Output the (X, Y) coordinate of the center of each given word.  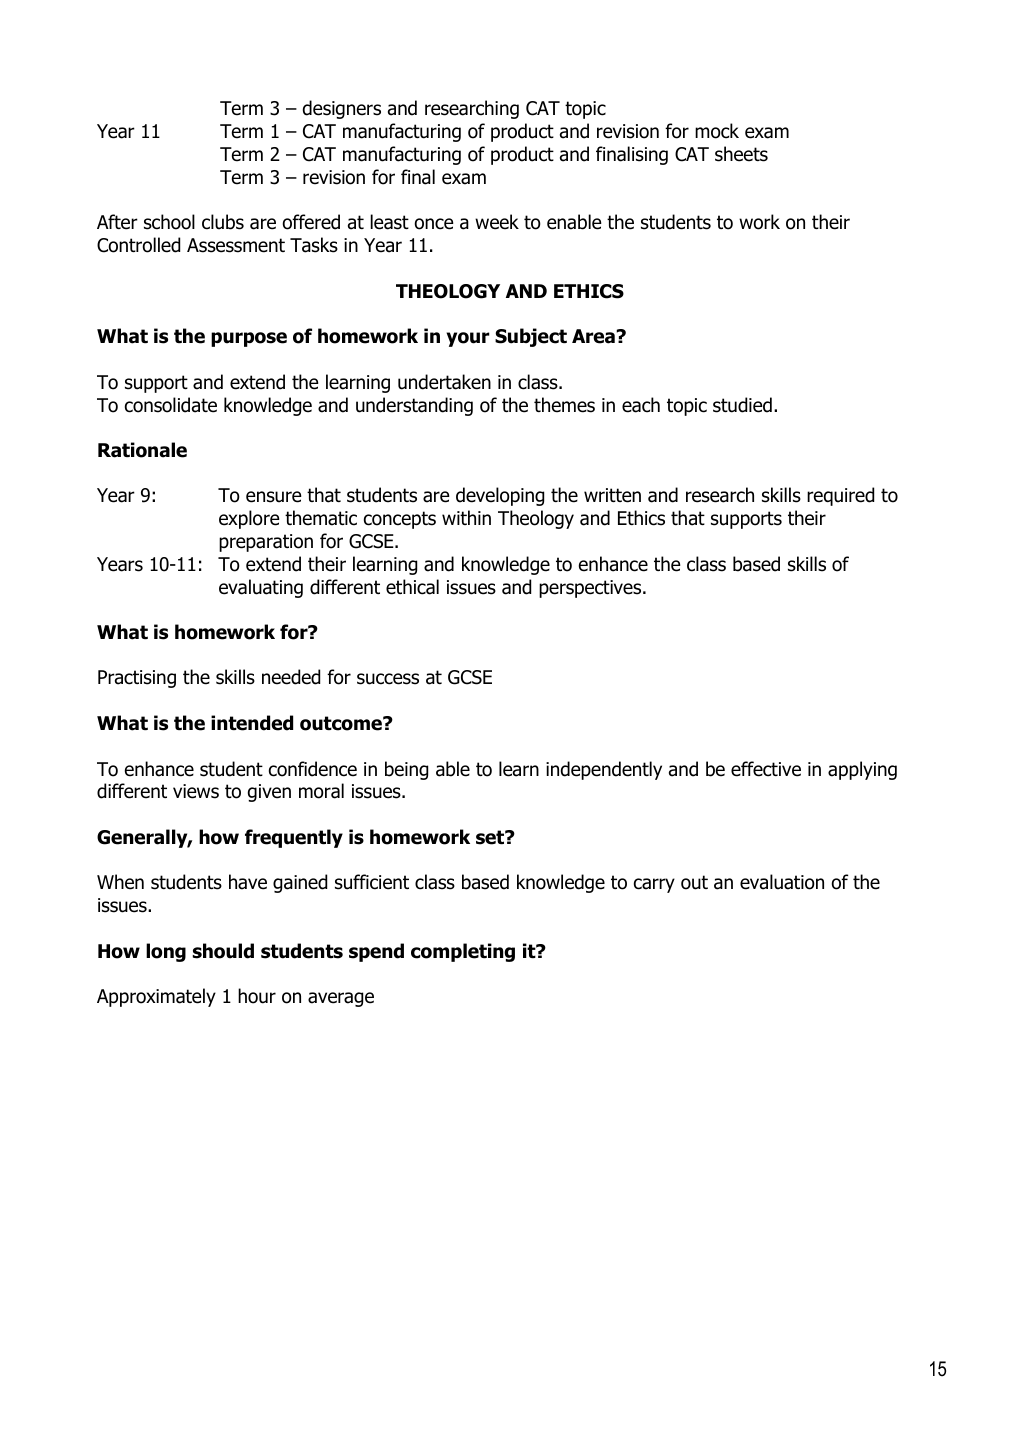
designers (342, 109)
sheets (741, 154)
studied (742, 405)
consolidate (171, 405)
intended (252, 723)
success (388, 679)
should (223, 951)
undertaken (444, 382)
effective (766, 769)
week (497, 222)
